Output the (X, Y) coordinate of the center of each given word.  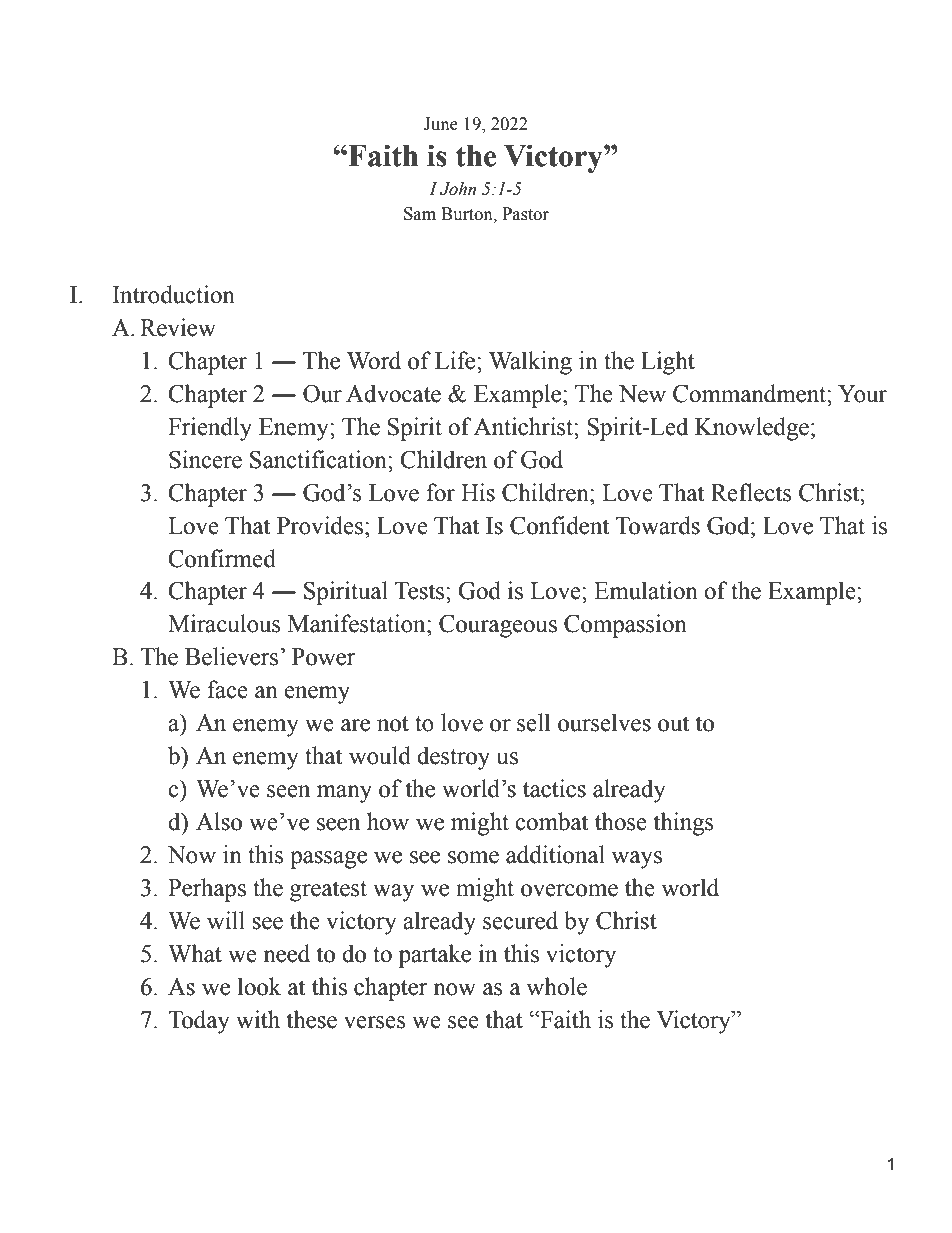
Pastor (525, 214)
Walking (530, 363)
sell (533, 722)
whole (557, 986)
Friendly (210, 429)
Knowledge (752, 429)
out (673, 724)
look (259, 986)
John (458, 189)
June (441, 124)
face (227, 689)
